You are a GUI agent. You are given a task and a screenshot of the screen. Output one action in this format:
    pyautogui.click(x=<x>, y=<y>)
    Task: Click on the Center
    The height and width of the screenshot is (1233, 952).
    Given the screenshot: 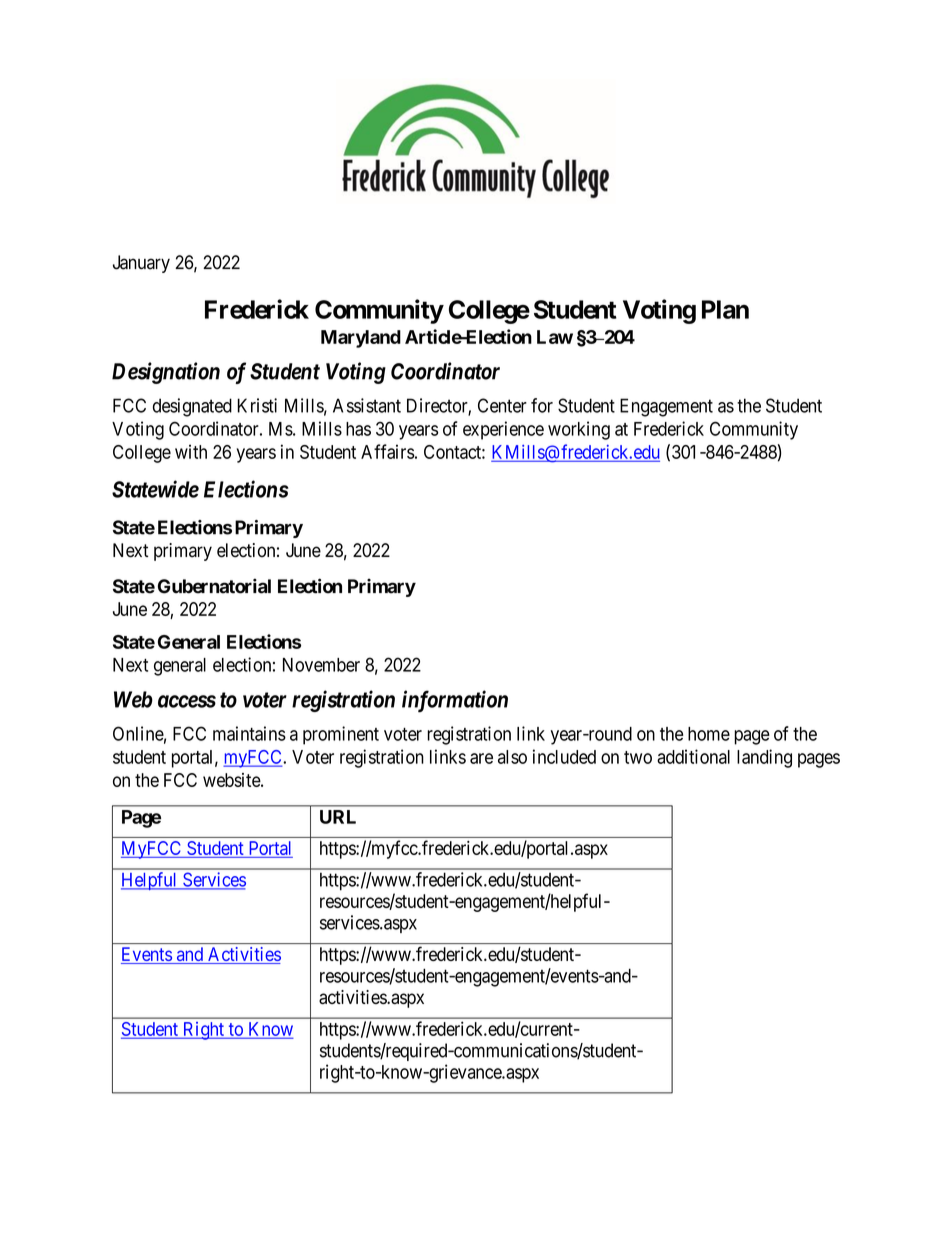 What is the action you would take?
    pyautogui.click(x=502, y=405)
